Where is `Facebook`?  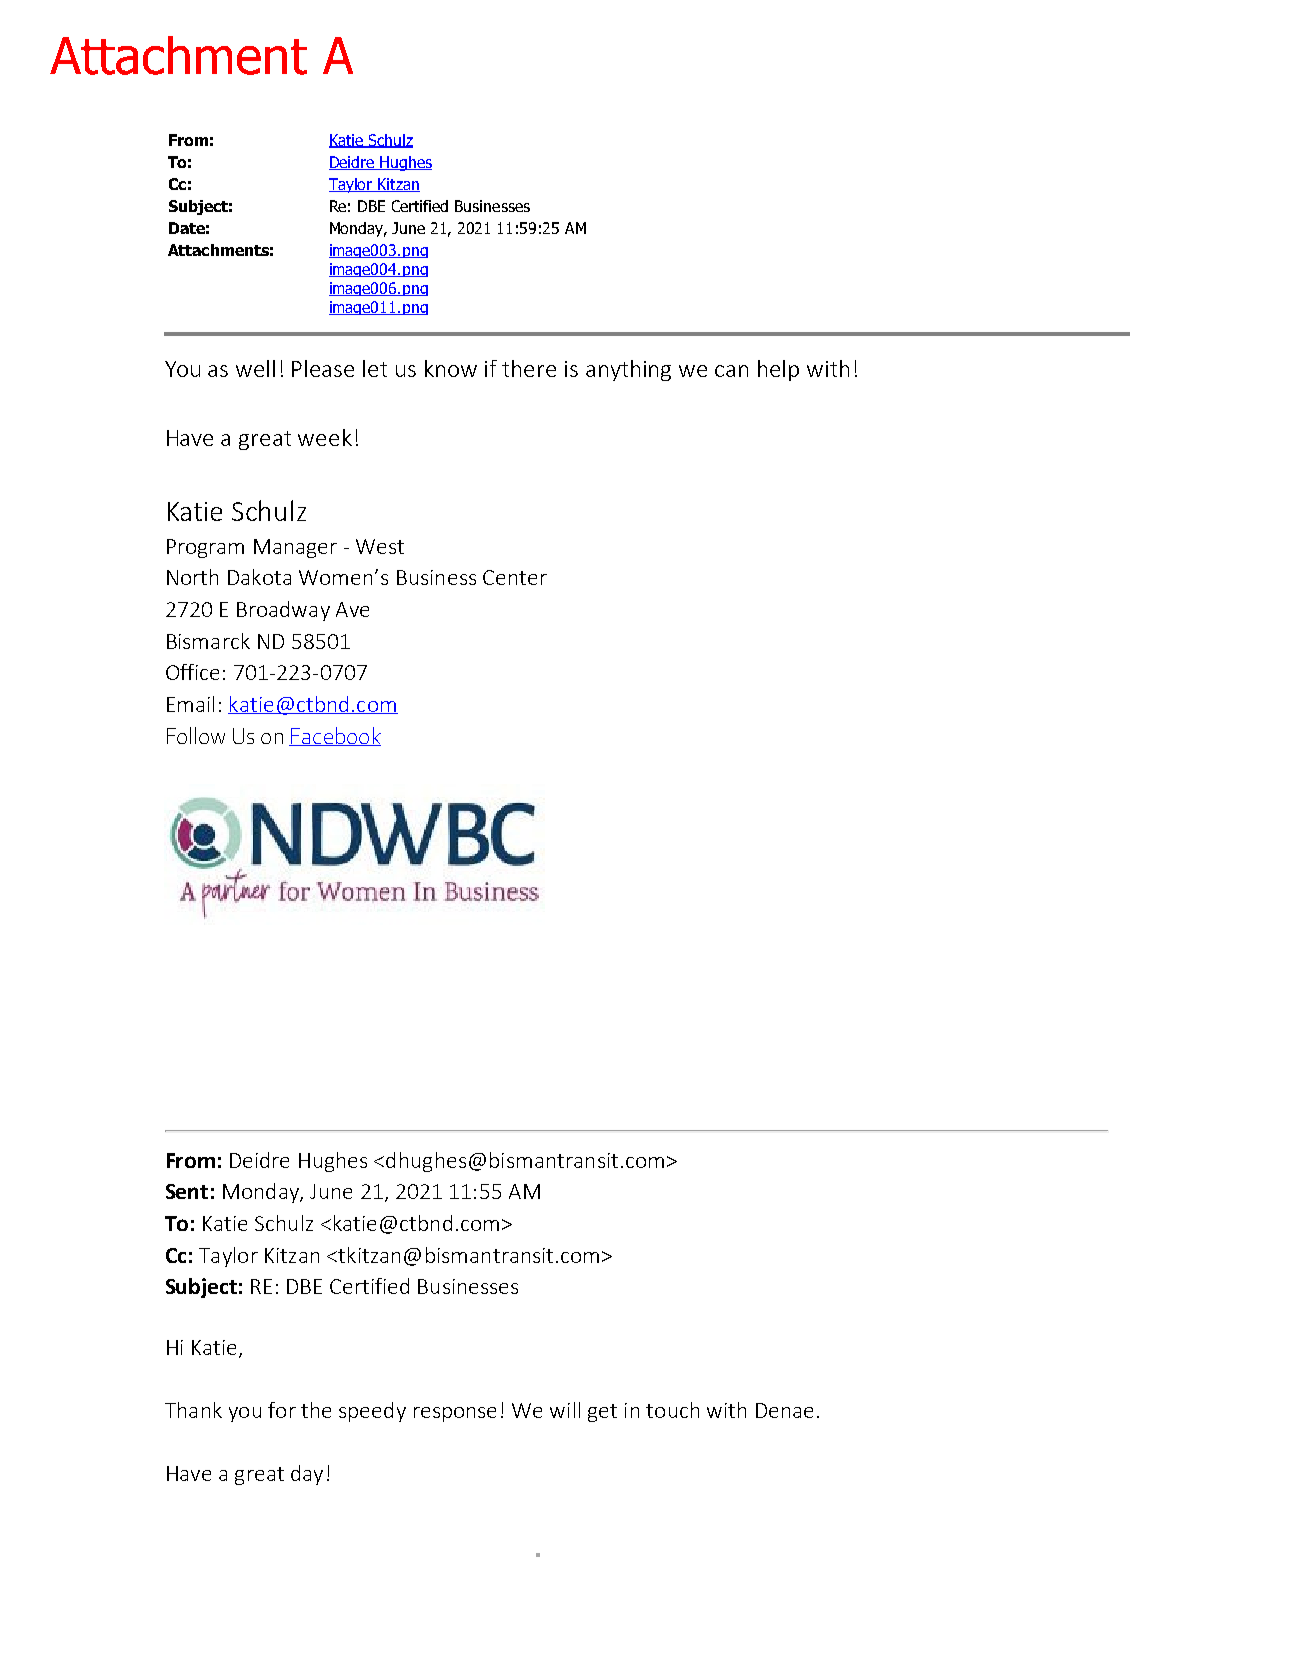 Facebook is located at coordinates (335, 736).
